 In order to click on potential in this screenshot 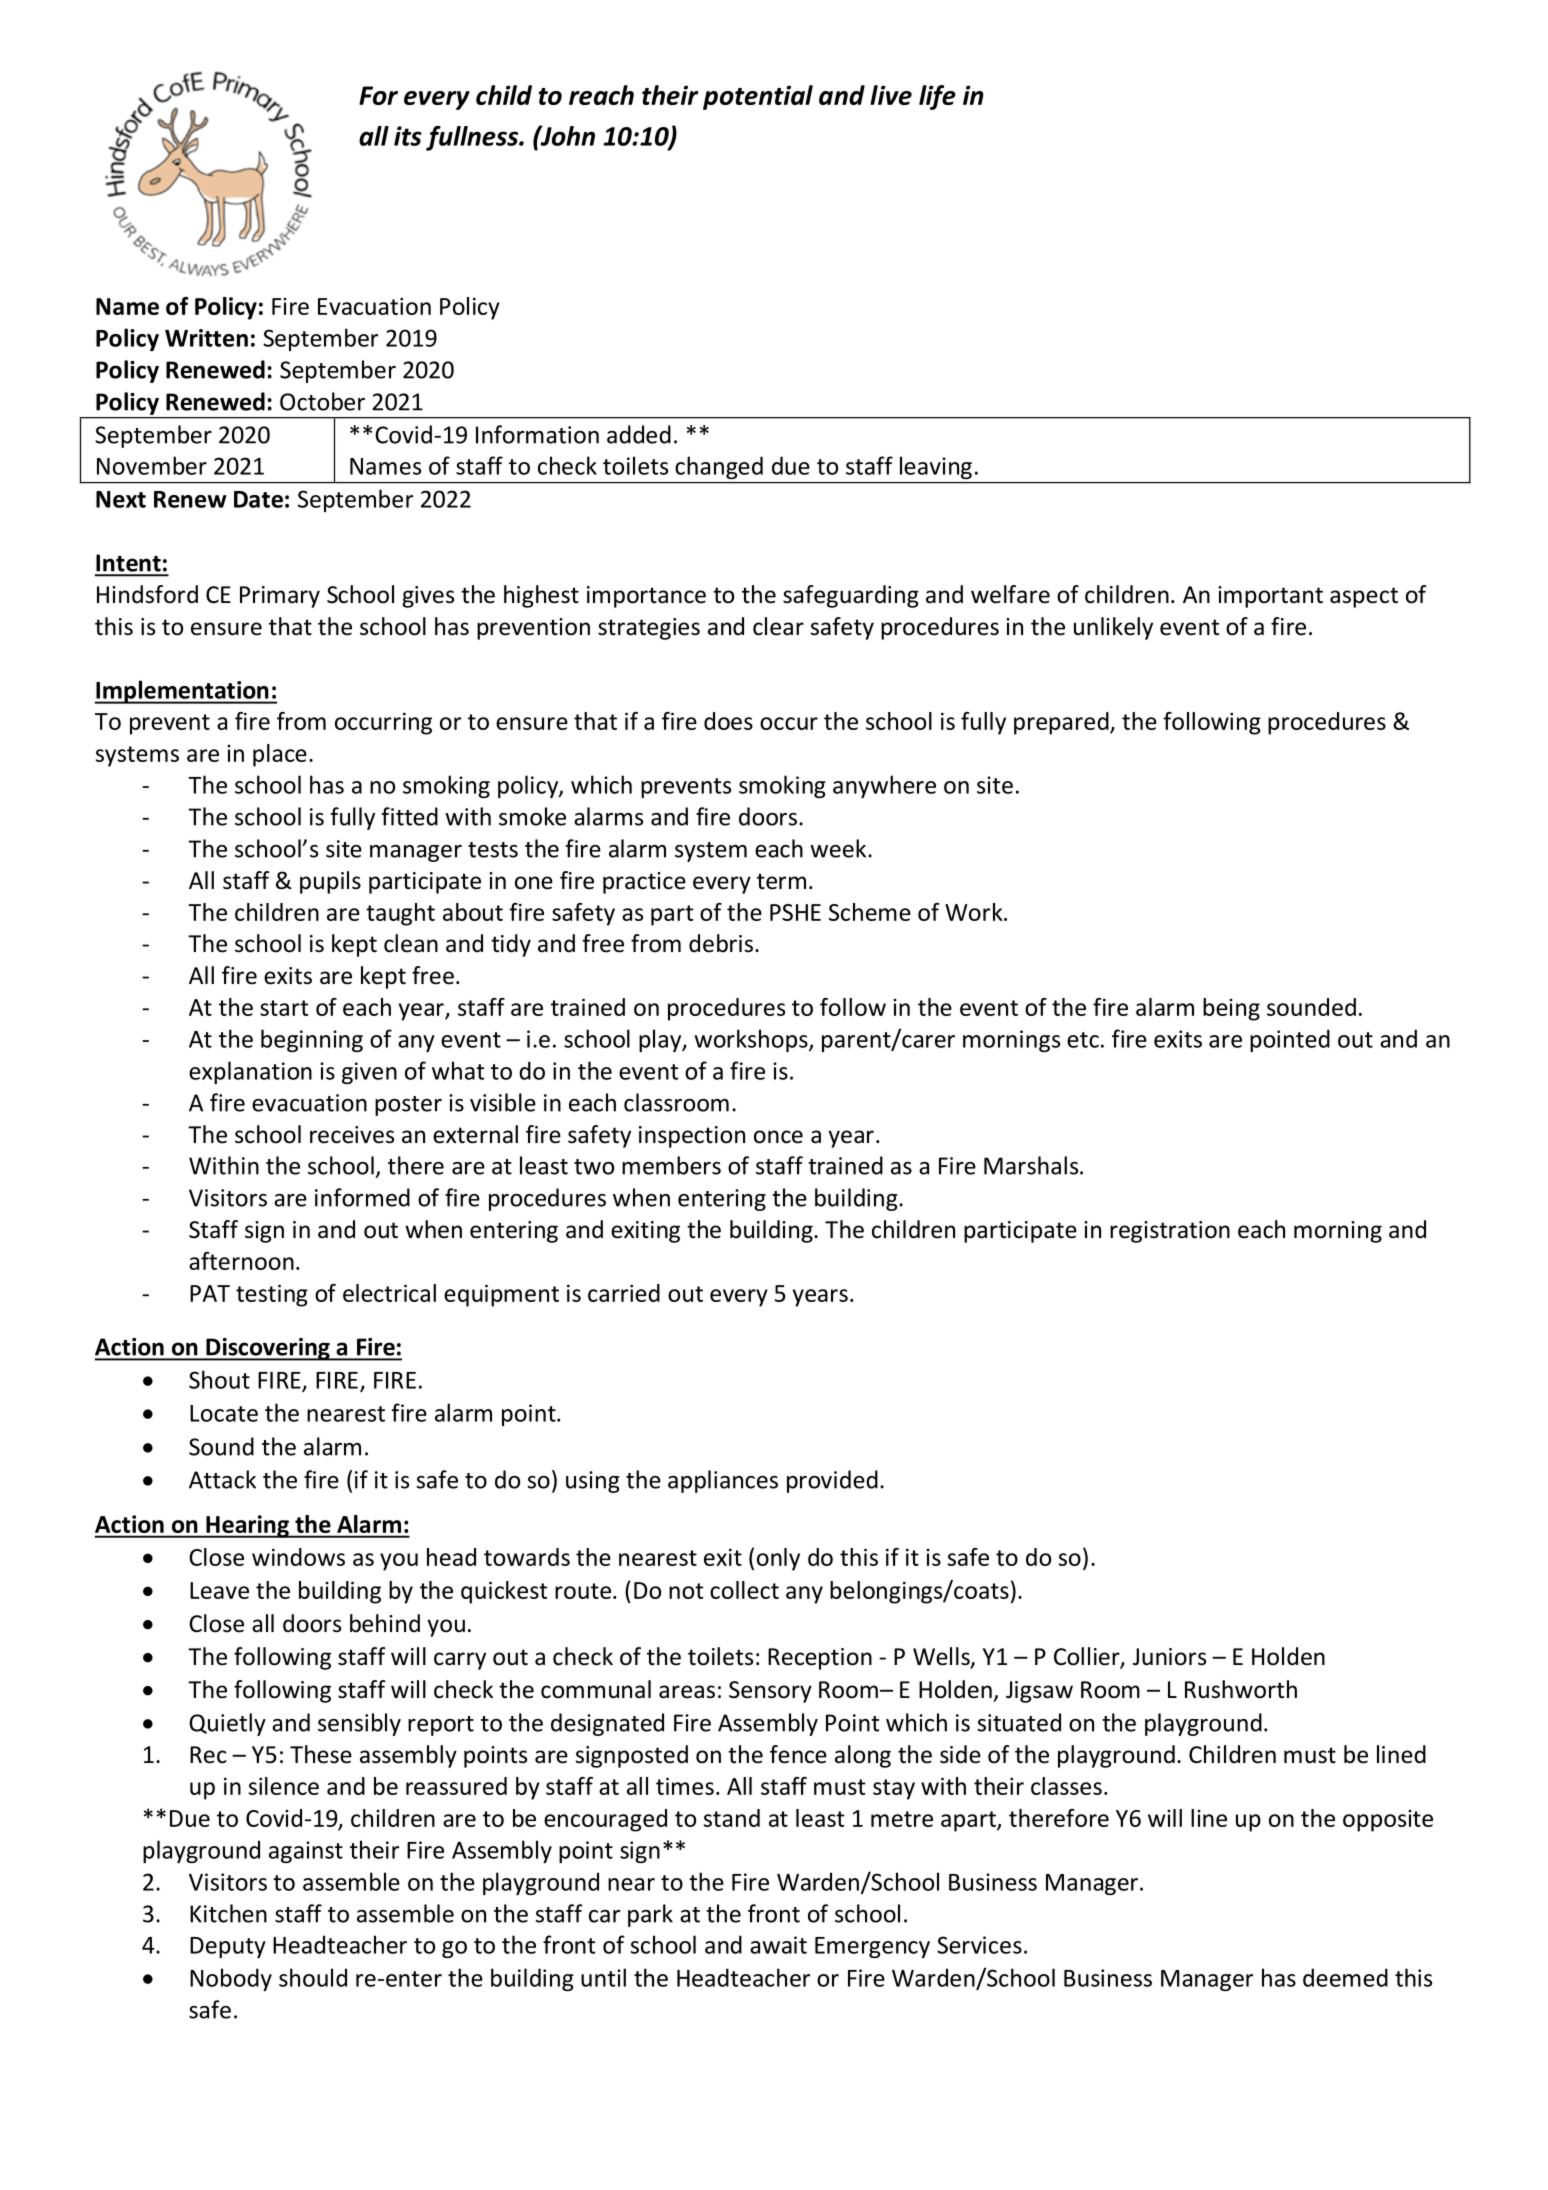, I will do `click(758, 97)`.
